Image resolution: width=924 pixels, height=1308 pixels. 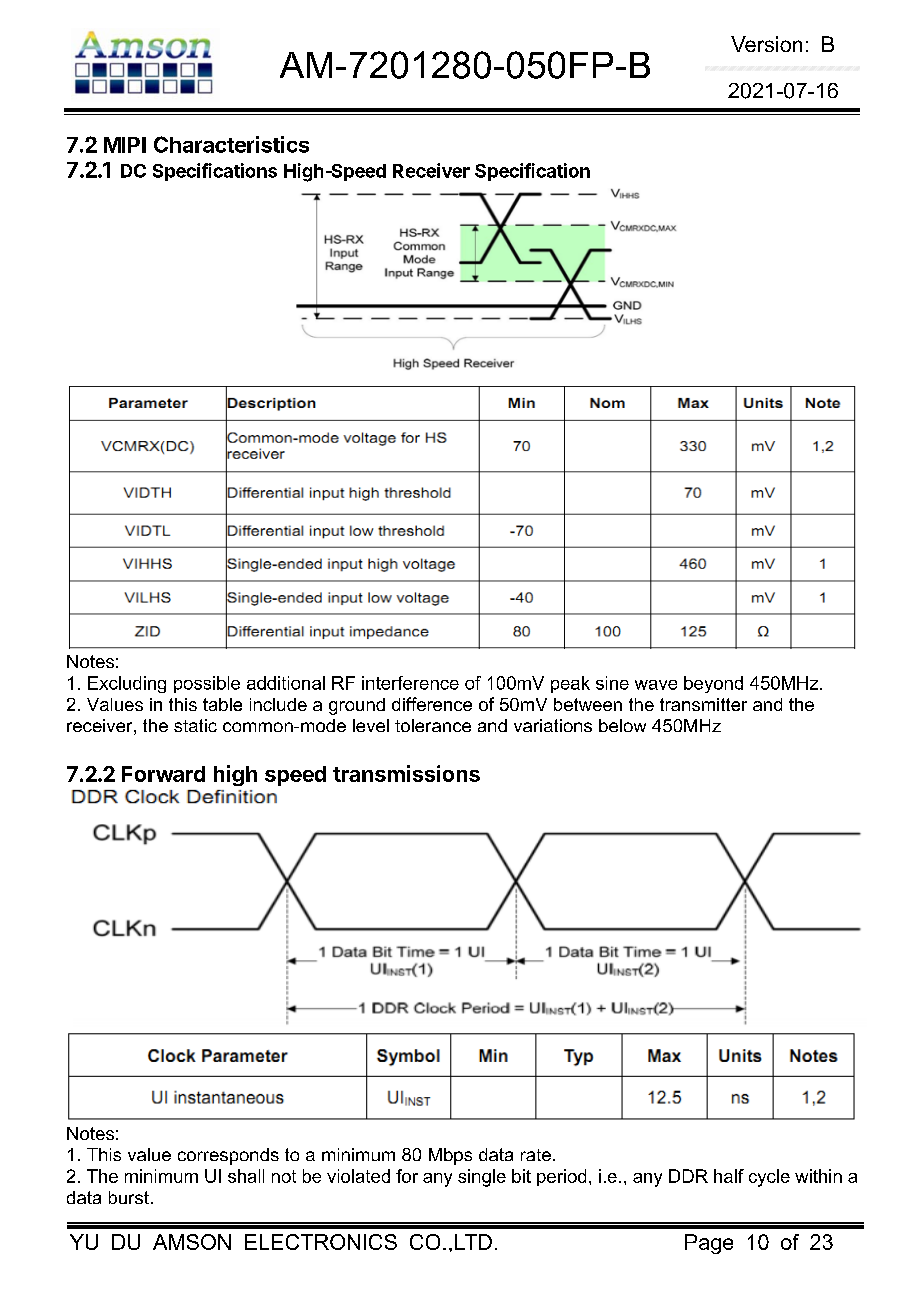 What do you see at coordinates (246, 1176) in the document?
I see `shall` at bounding box center [246, 1176].
